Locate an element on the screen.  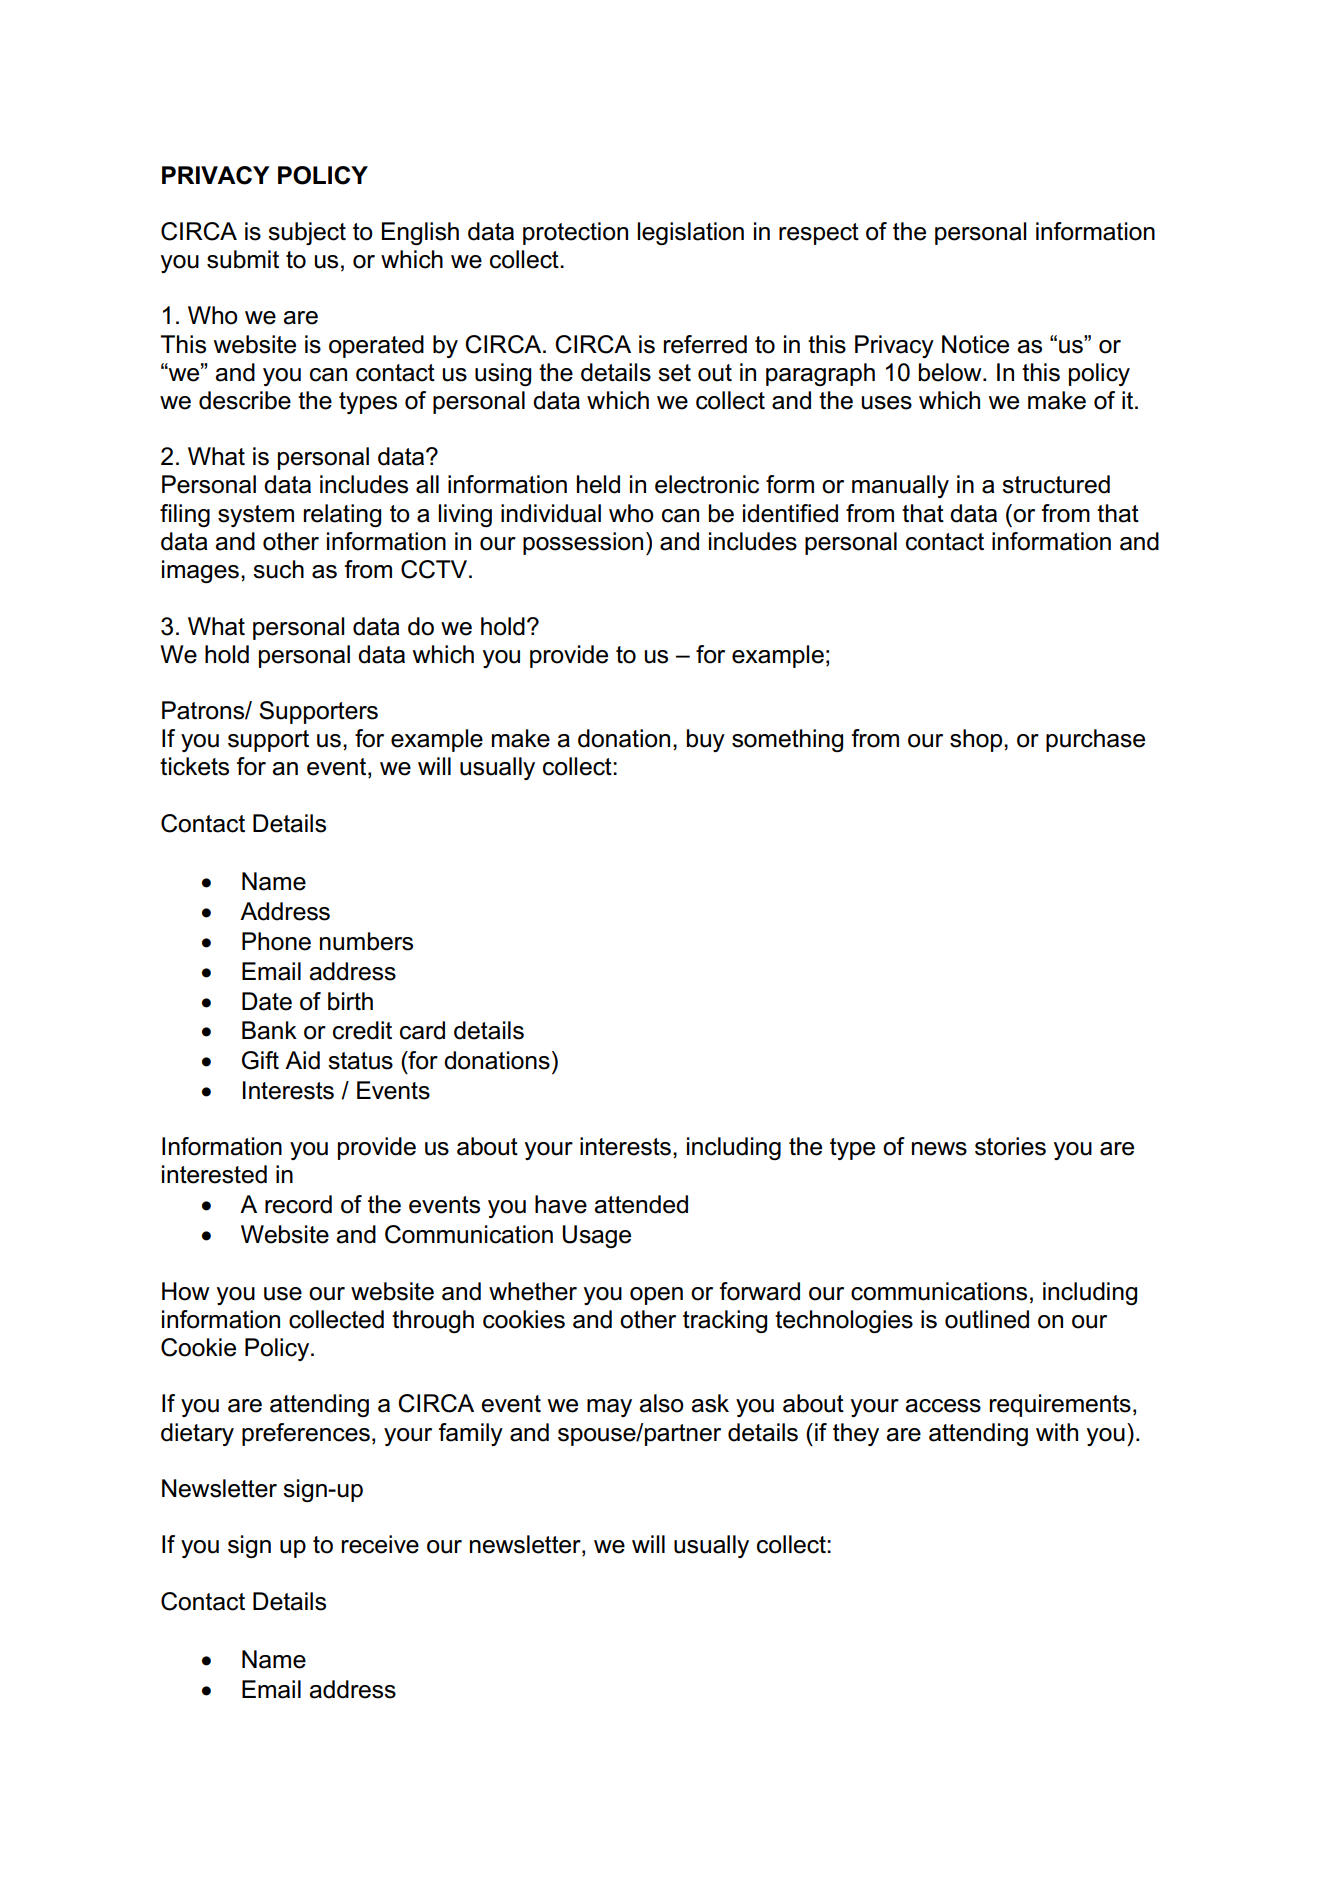
submit is located at coordinates (243, 259).
